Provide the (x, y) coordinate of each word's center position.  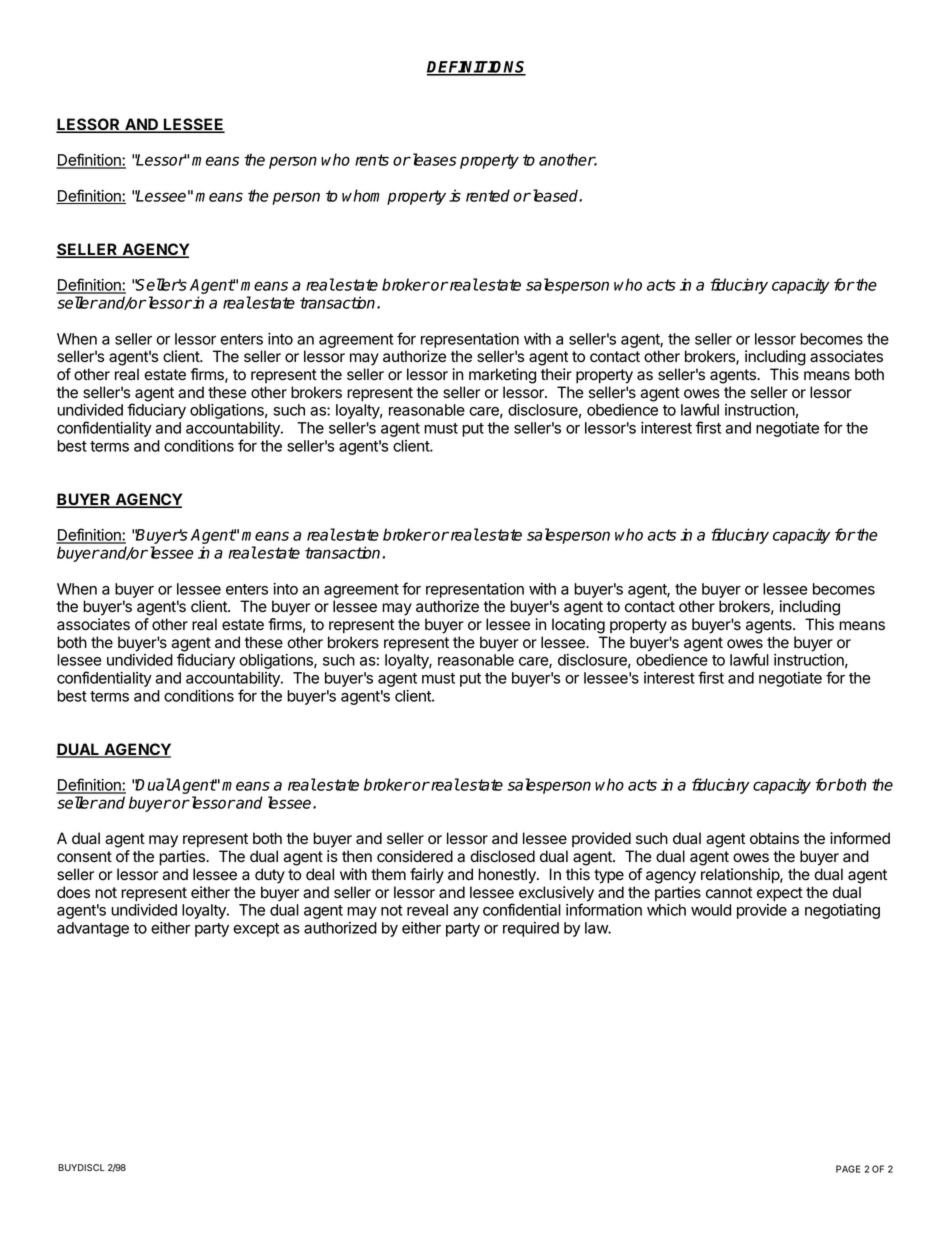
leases (433, 159)
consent (84, 857)
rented (488, 195)
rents (372, 160)
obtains (774, 838)
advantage (93, 929)
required (531, 929)
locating (578, 626)
